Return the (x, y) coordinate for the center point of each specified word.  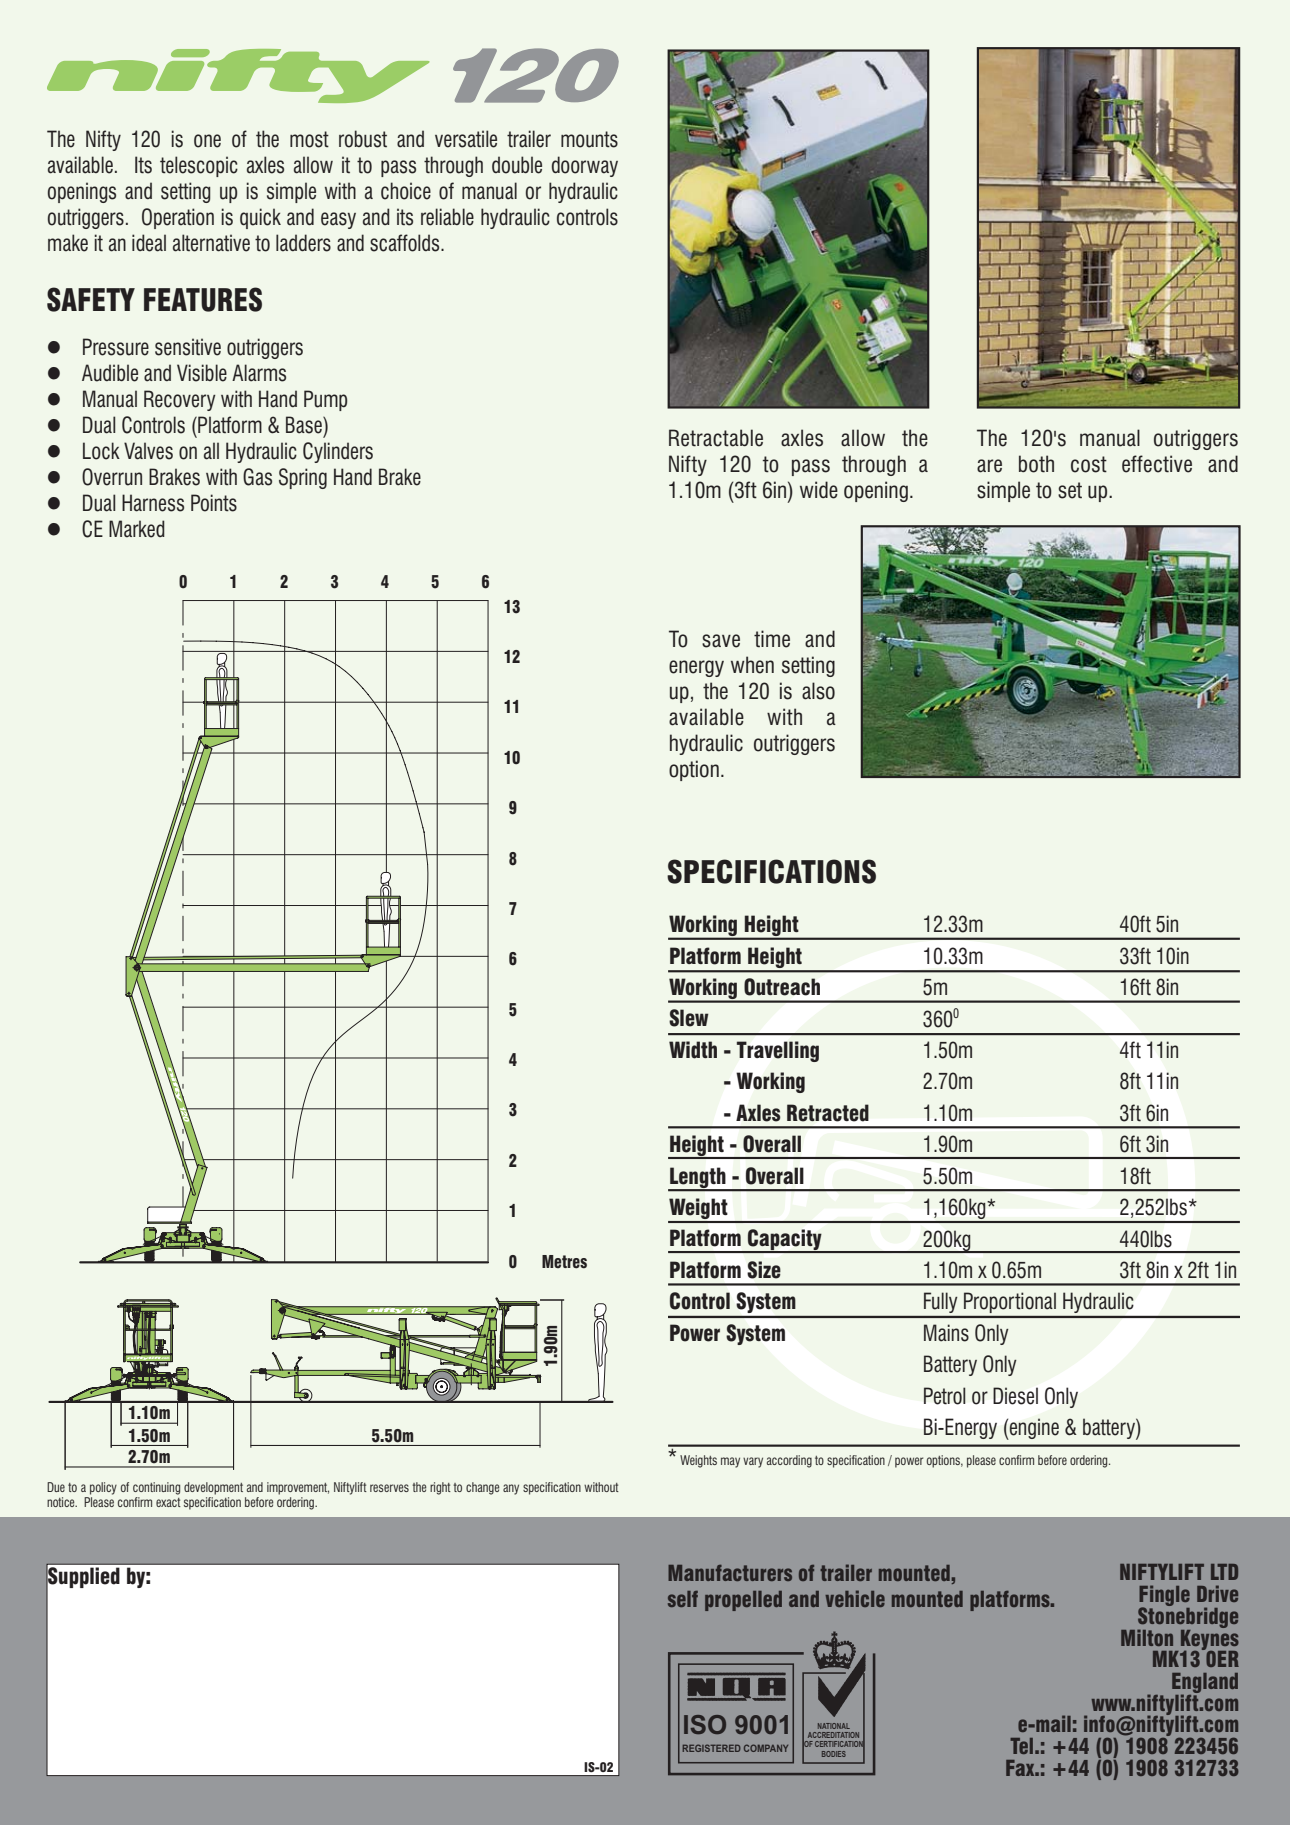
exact (168, 1502)
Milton (1147, 1637)
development (213, 1488)
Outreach (782, 987)
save (721, 641)
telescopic (199, 166)
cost (1089, 464)
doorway (585, 166)
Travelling (778, 1051)
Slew (689, 1018)
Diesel (1015, 1396)
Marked (137, 529)
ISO (705, 1724)
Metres (564, 1262)
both (1036, 464)
